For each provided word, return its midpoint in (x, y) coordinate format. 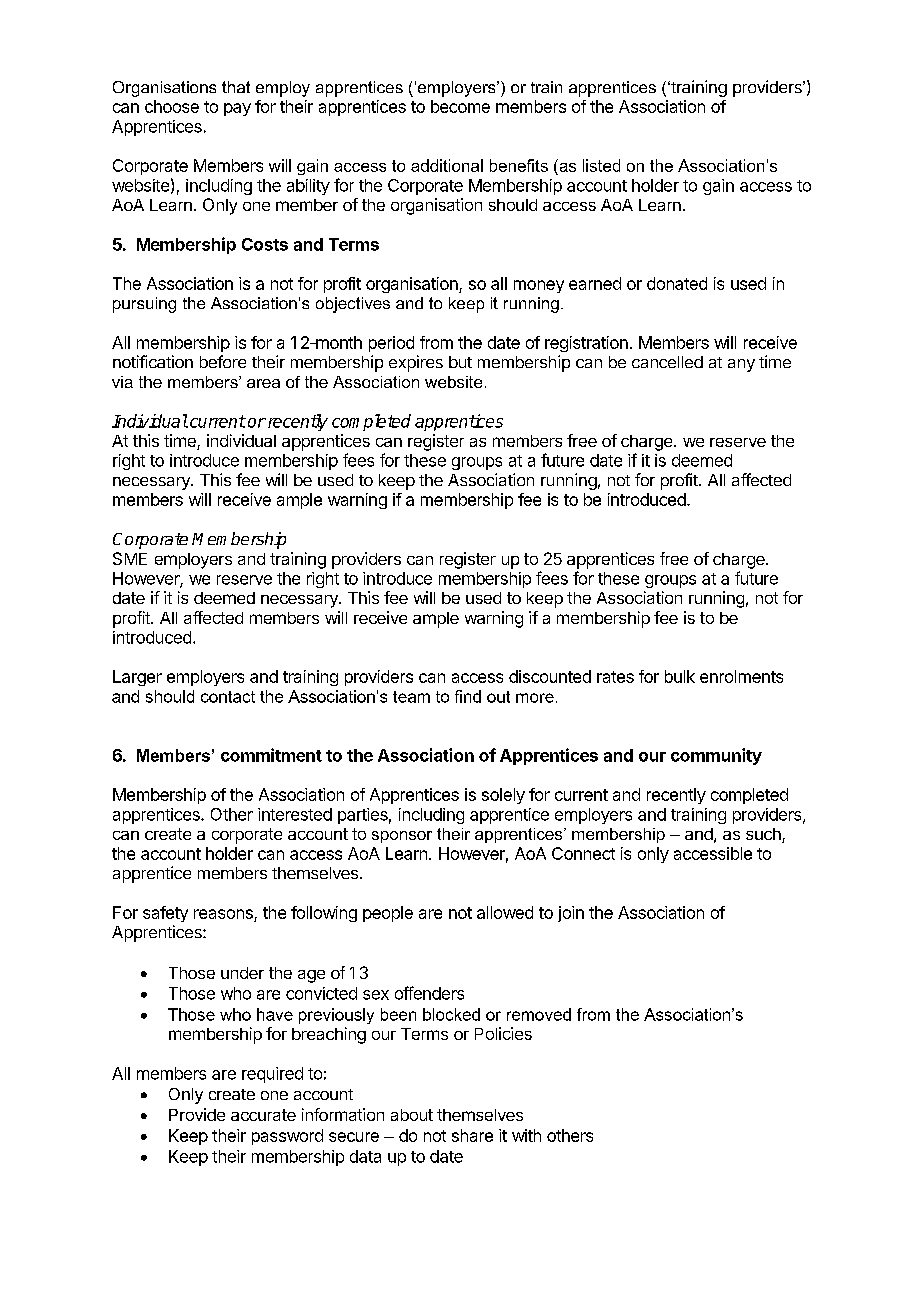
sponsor (402, 837)
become (460, 106)
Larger (137, 678)
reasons (223, 914)
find (468, 696)
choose (172, 106)
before (223, 361)
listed (601, 165)
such (764, 835)
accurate (263, 1115)
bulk (680, 676)
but (460, 362)
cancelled (667, 362)
